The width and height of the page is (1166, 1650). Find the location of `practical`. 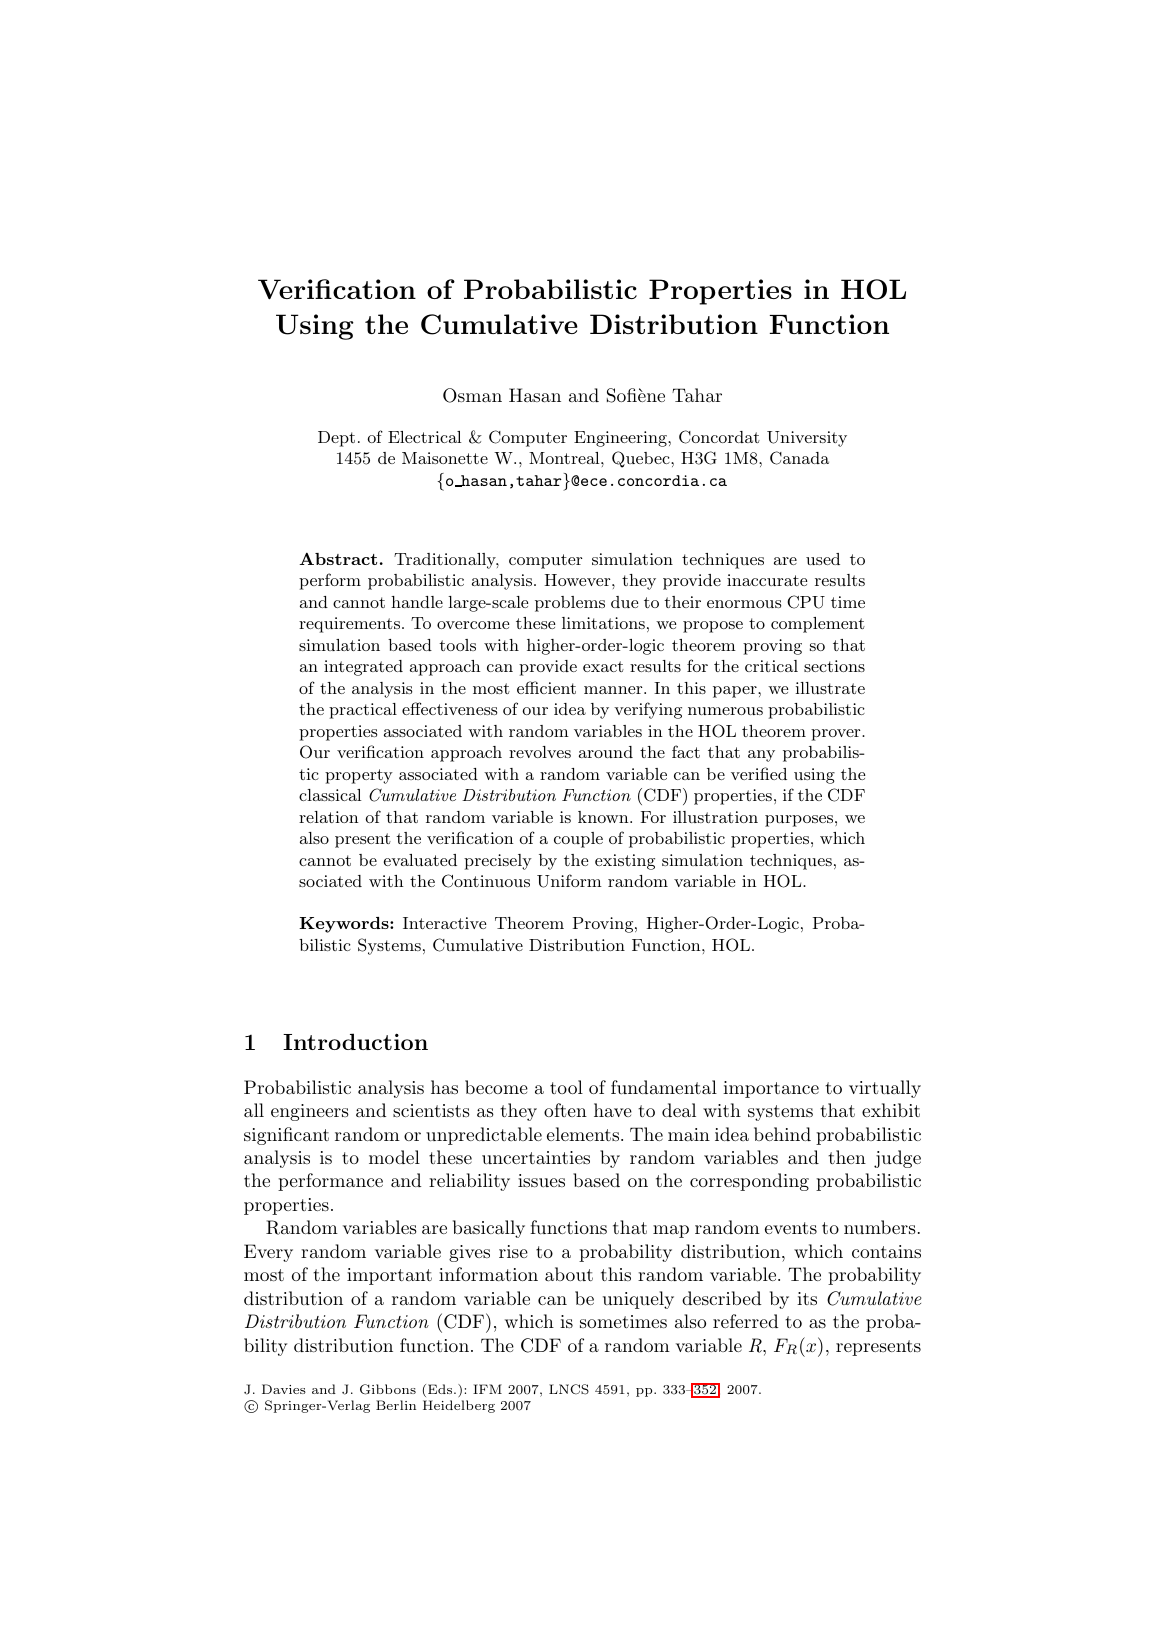

practical is located at coordinates (363, 711).
